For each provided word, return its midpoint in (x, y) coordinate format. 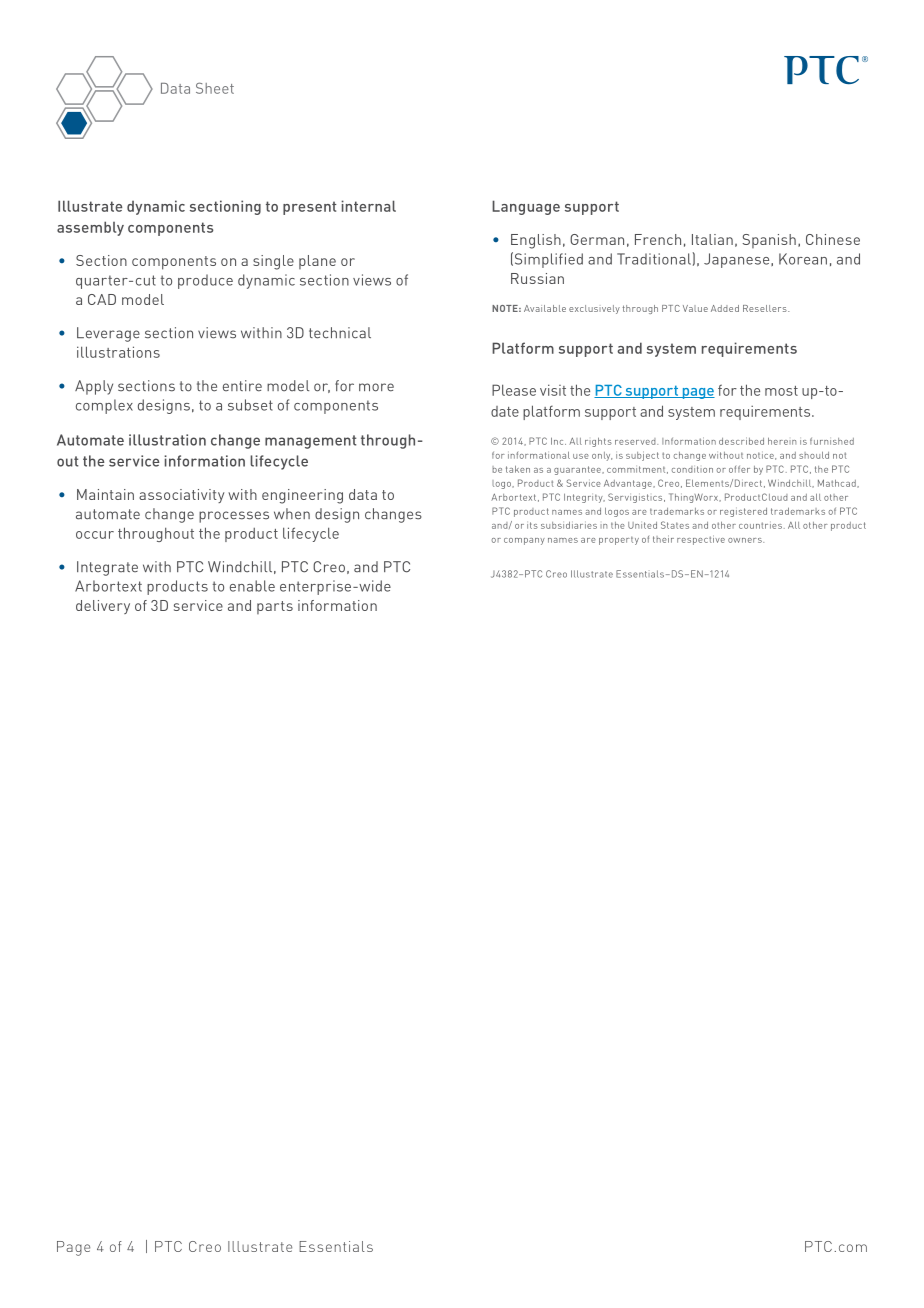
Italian (712, 239)
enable (252, 586)
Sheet (215, 88)
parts (275, 607)
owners (746, 540)
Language (526, 207)
